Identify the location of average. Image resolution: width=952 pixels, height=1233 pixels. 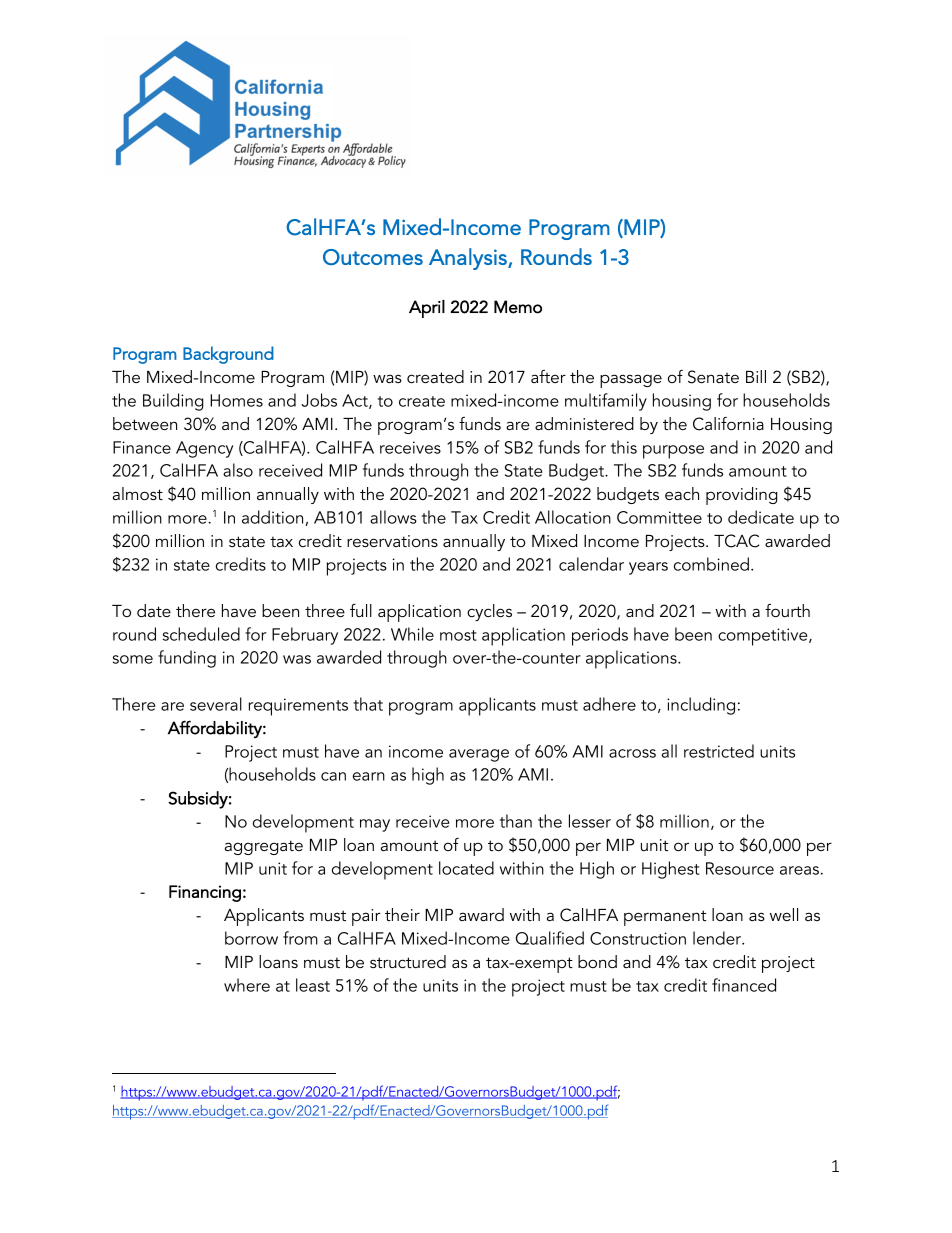
(479, 755).
